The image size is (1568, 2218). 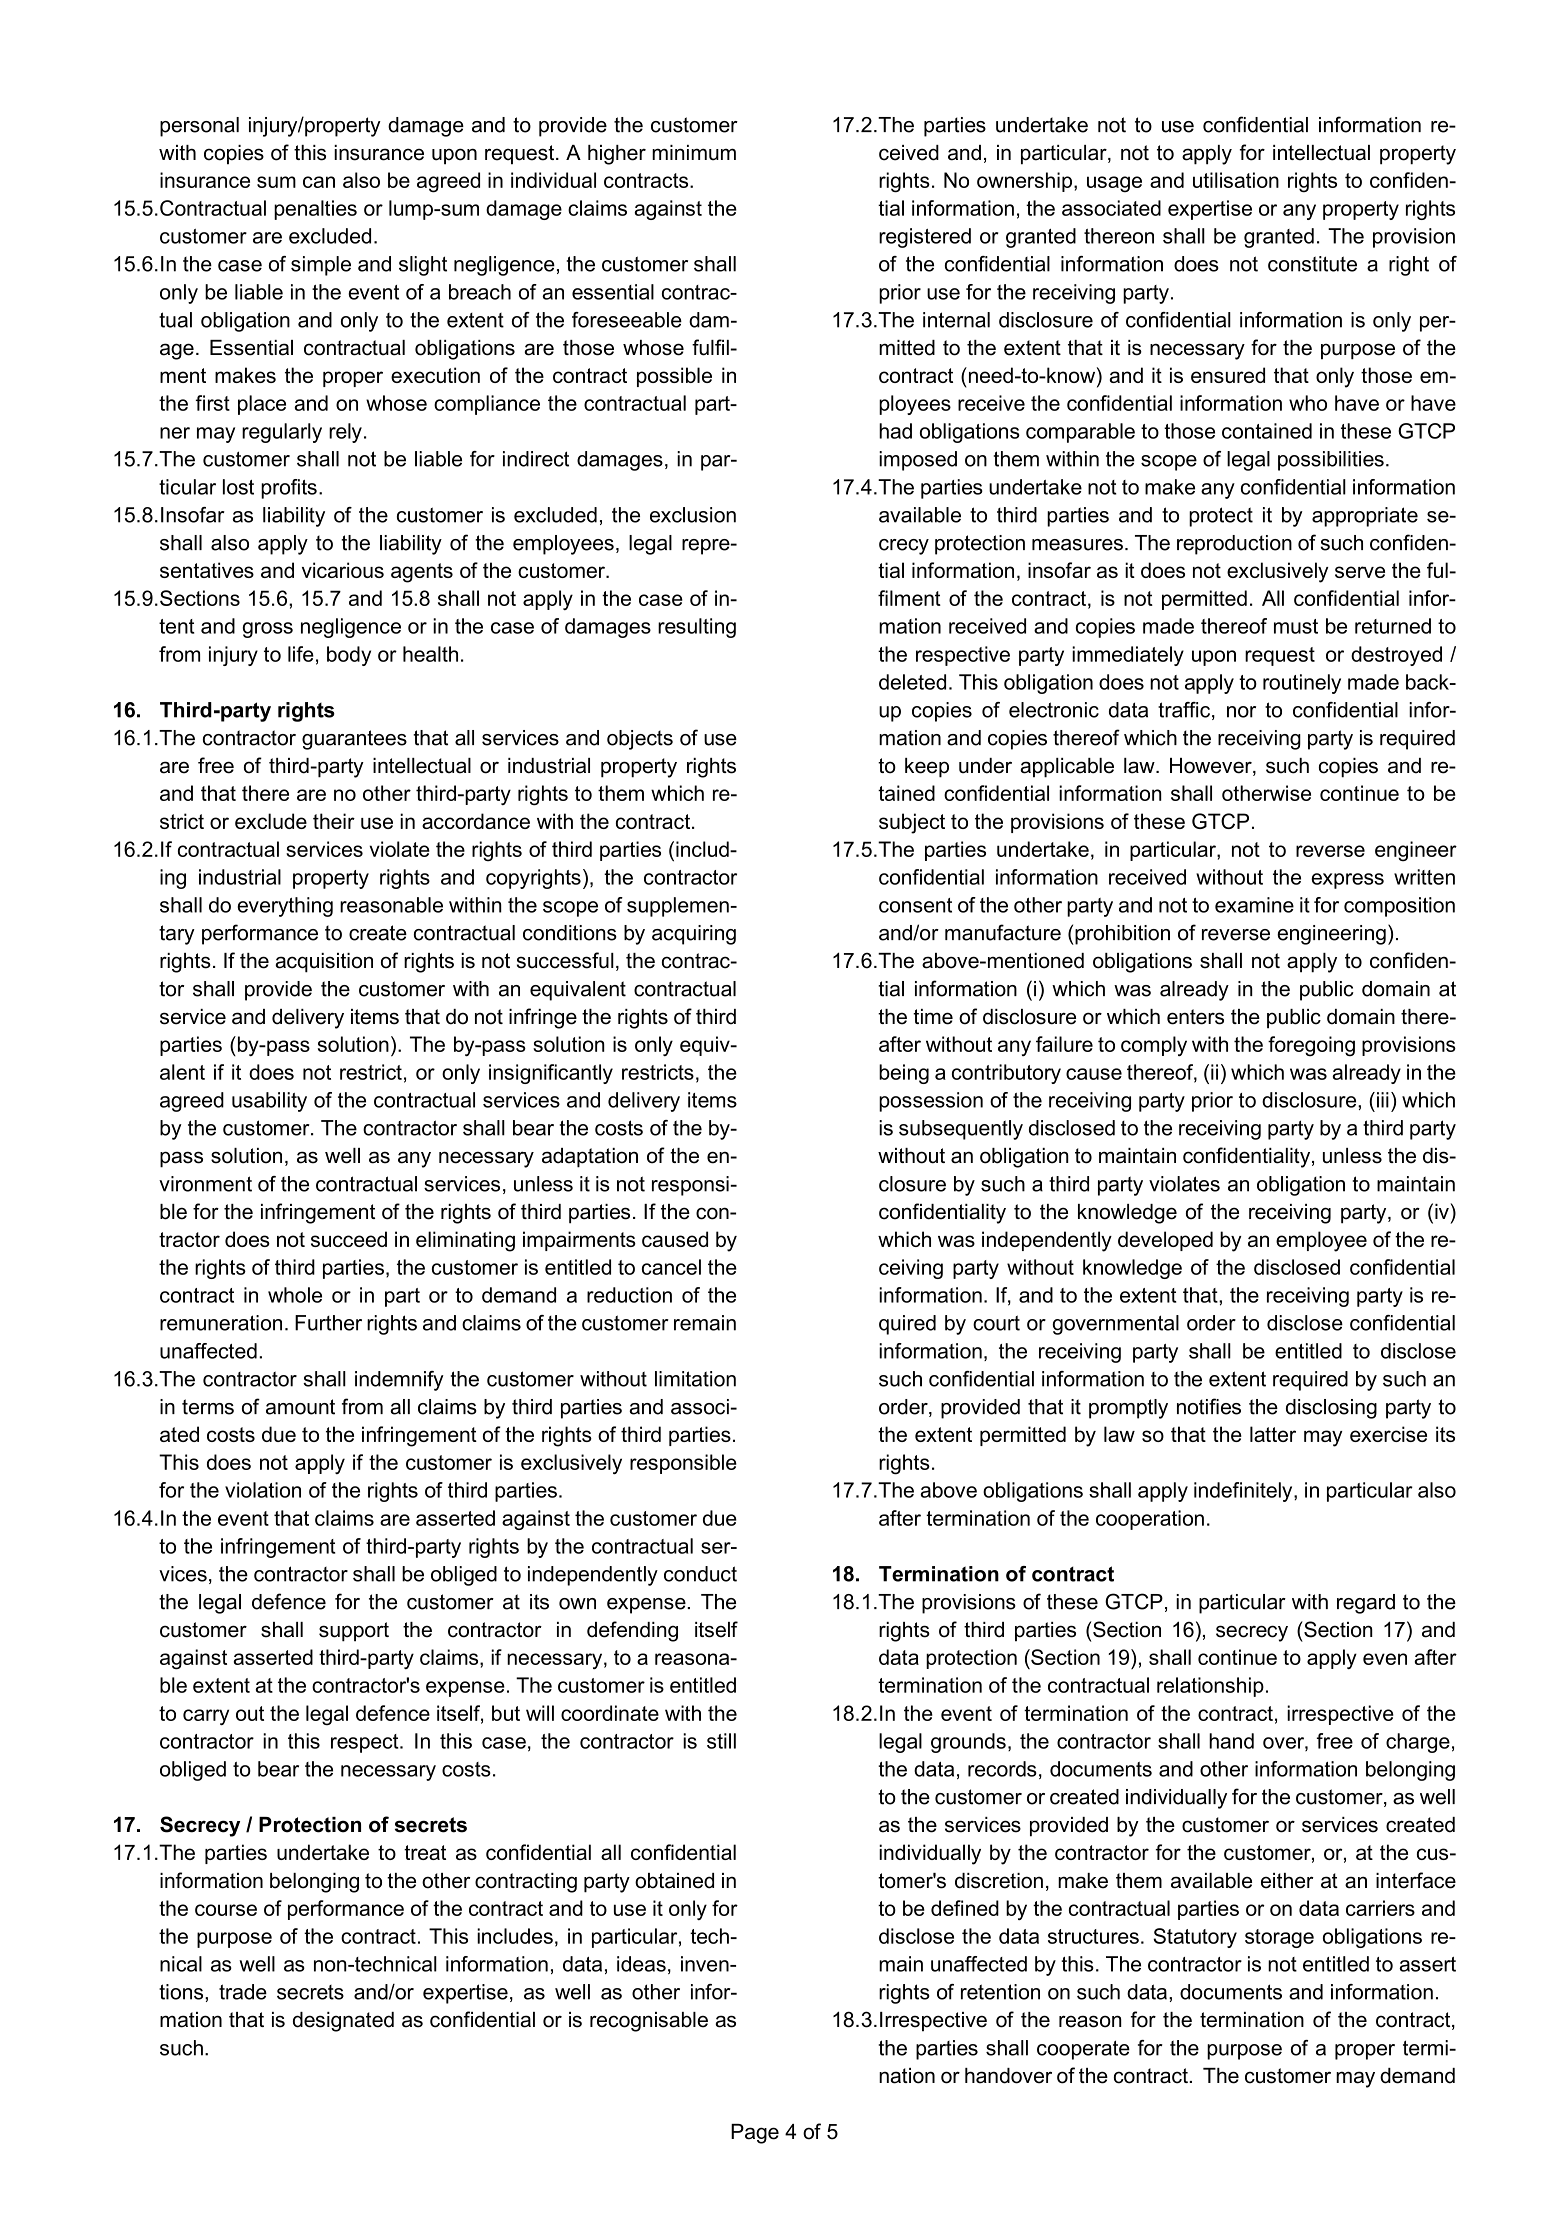 What do you see at coordinates (226, 1910) in the document?
I see `course` at bounding box center [226, 1910].
